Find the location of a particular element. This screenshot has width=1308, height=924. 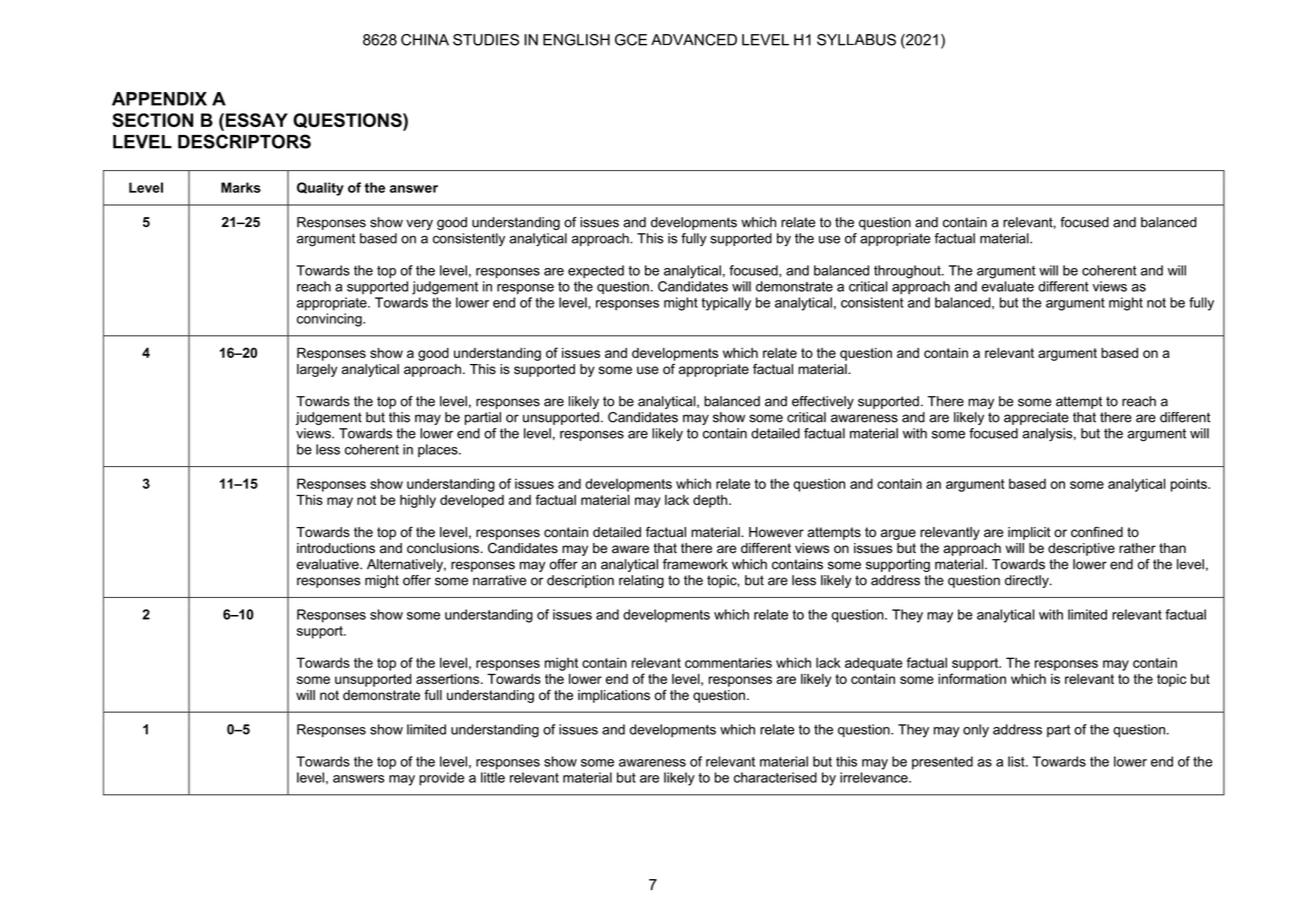

expected is located at coordinates (596, 271).
